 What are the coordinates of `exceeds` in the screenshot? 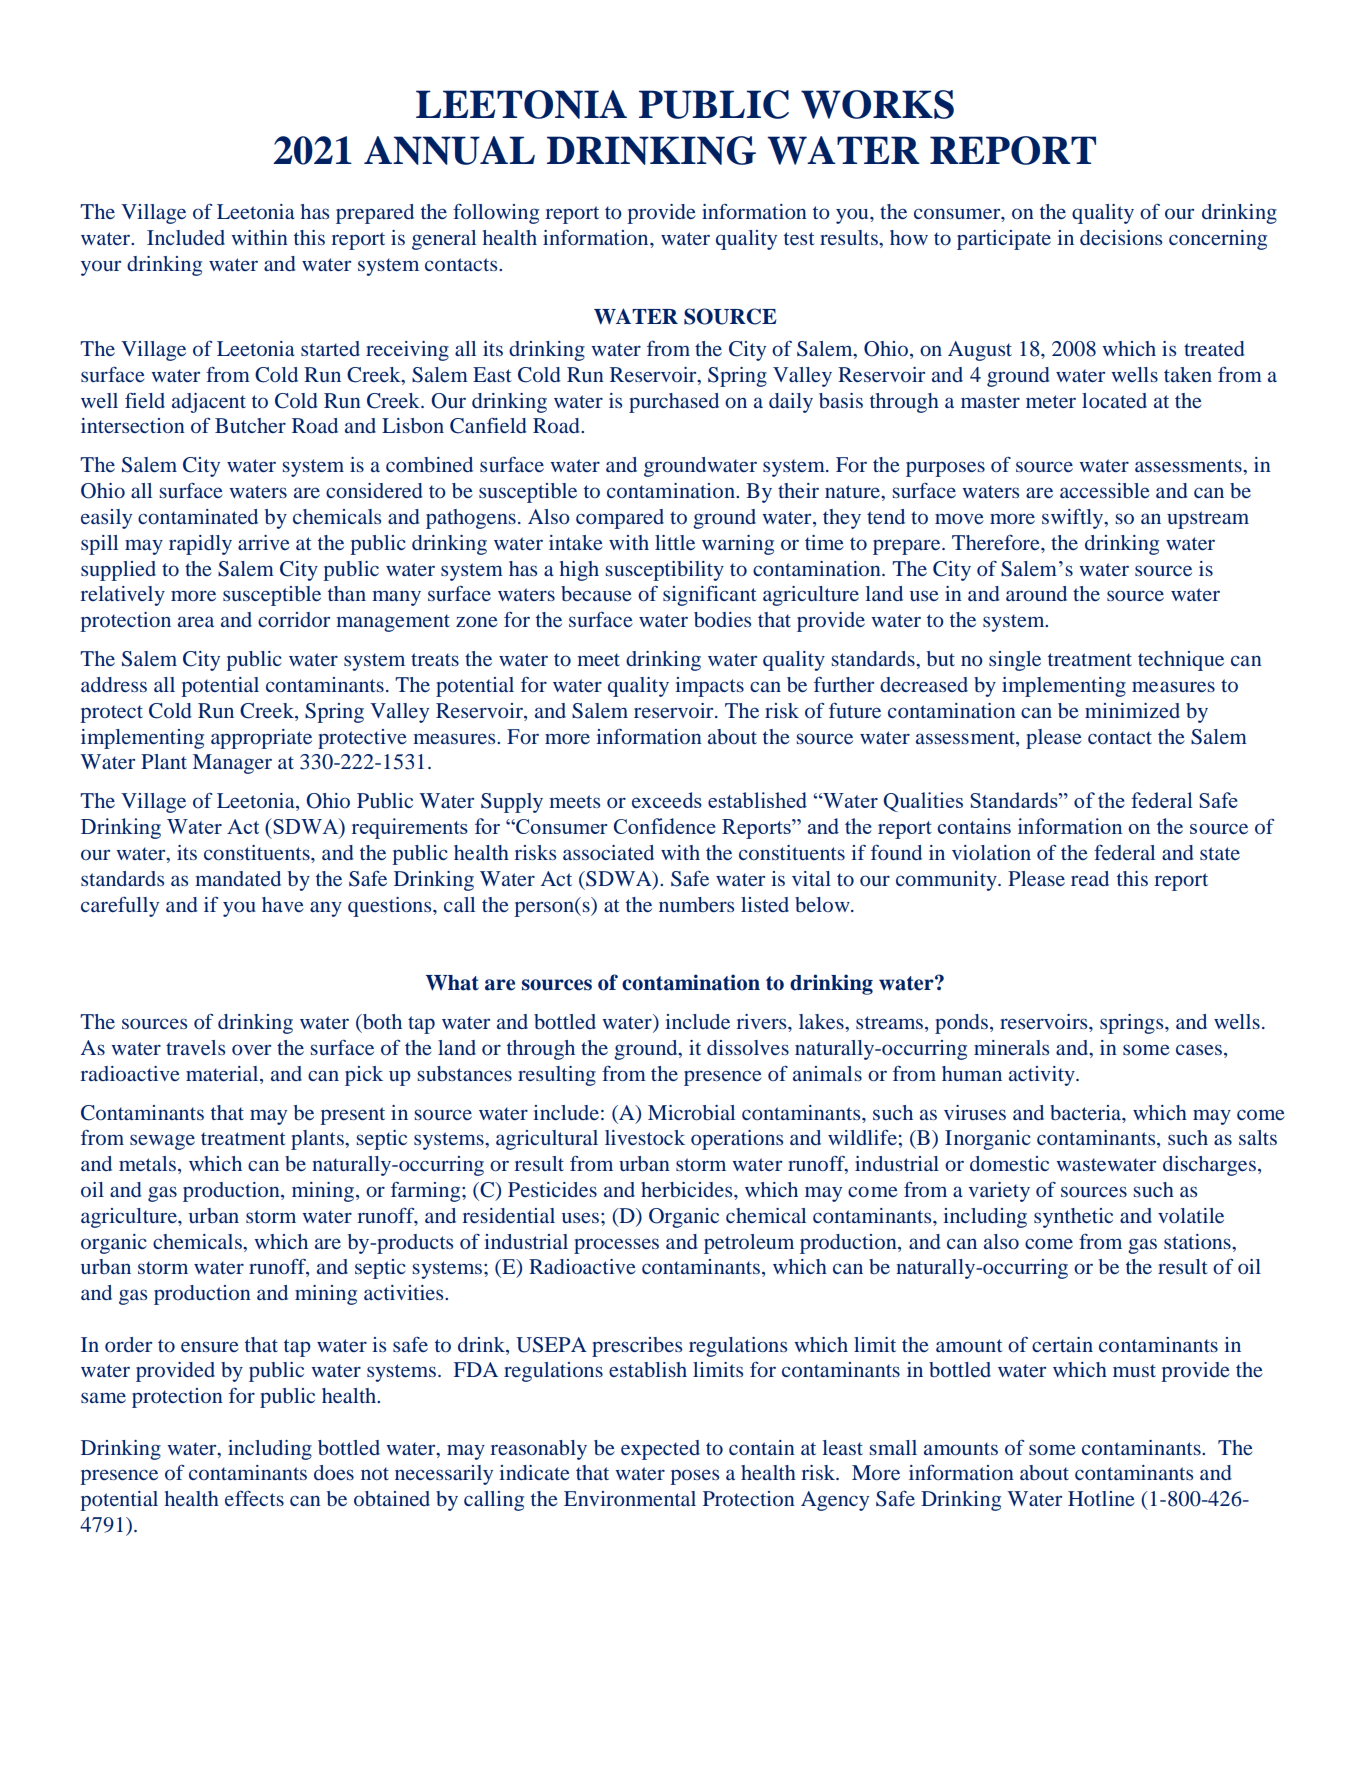 It's located at (667, 800).
